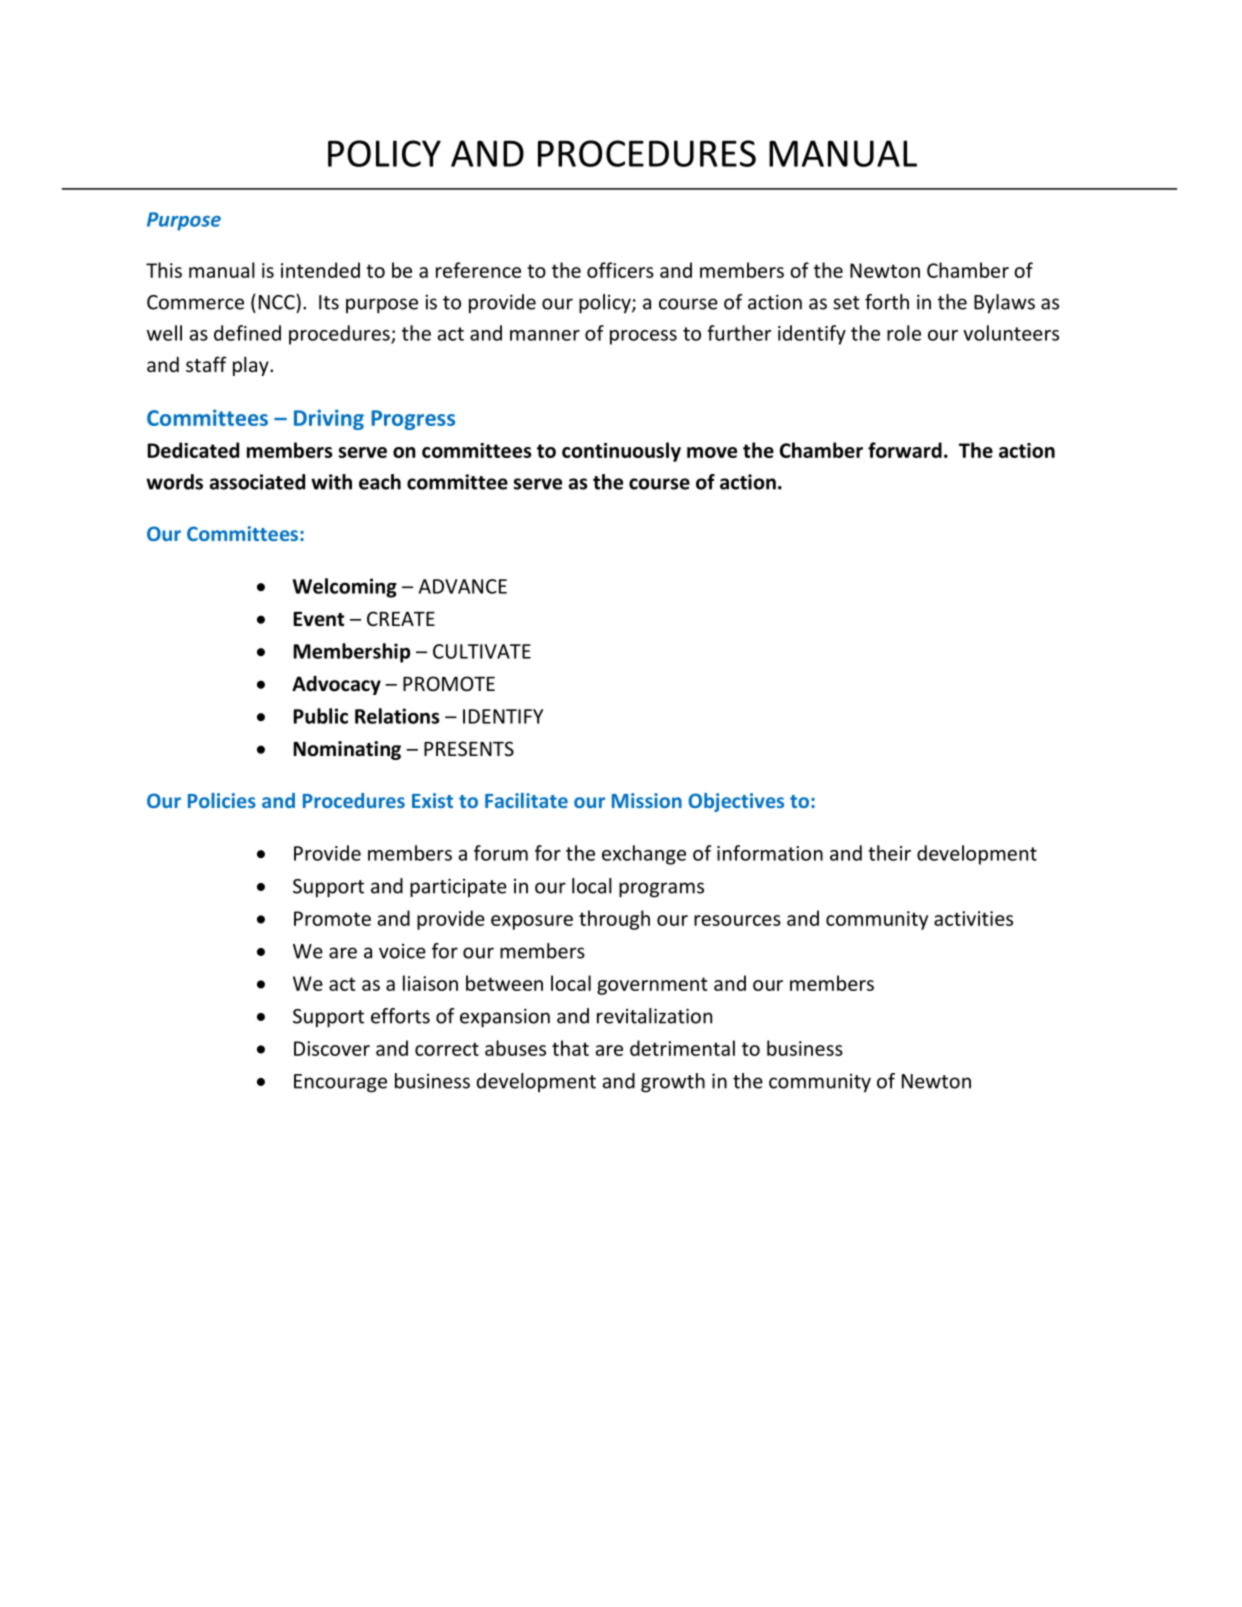  What do you see at coordinates (682, 1048) in the screenshot?
I see `detrimental` at bounding box center [682, 1048].
